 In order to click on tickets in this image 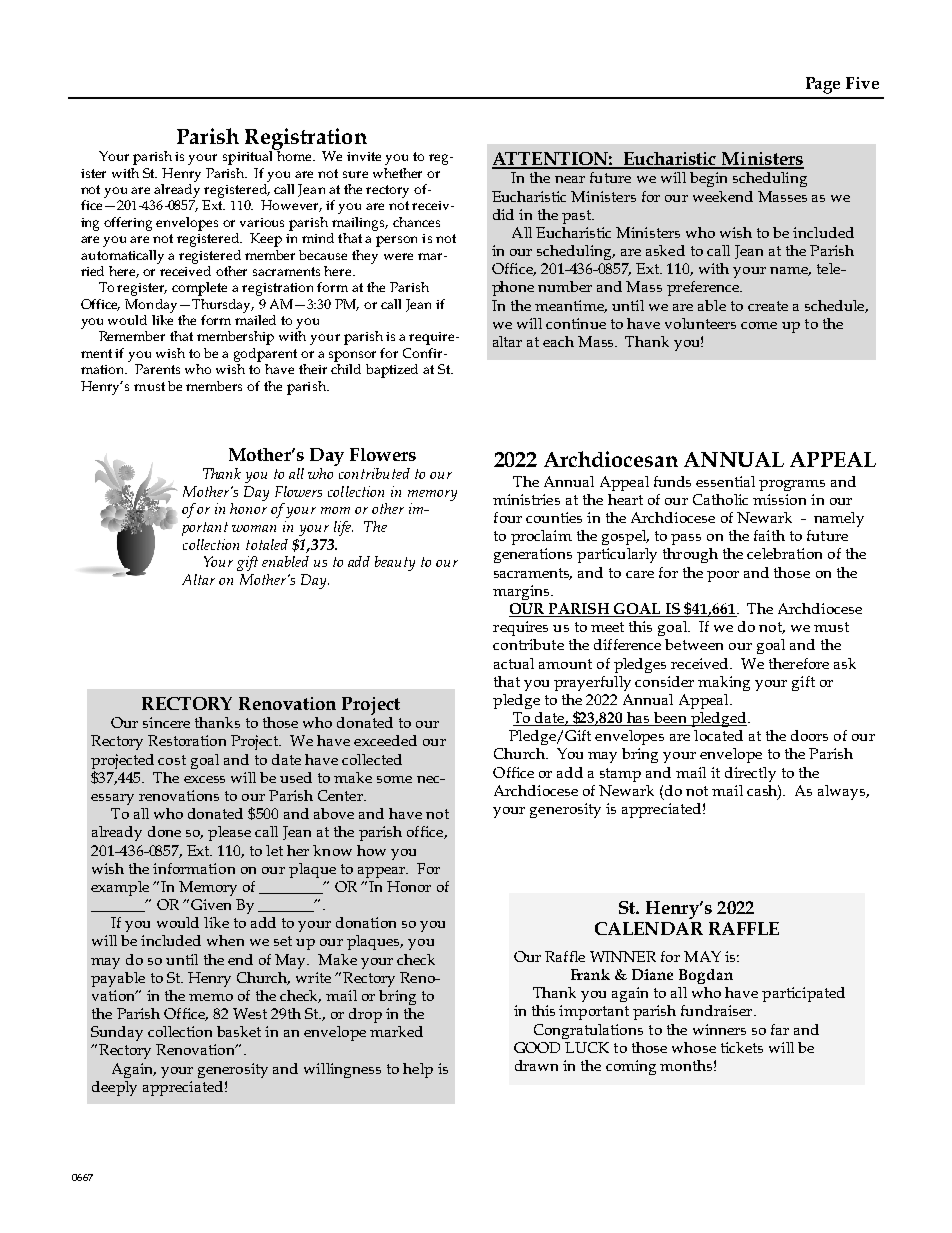, I will do `click(742, 1047)`.
